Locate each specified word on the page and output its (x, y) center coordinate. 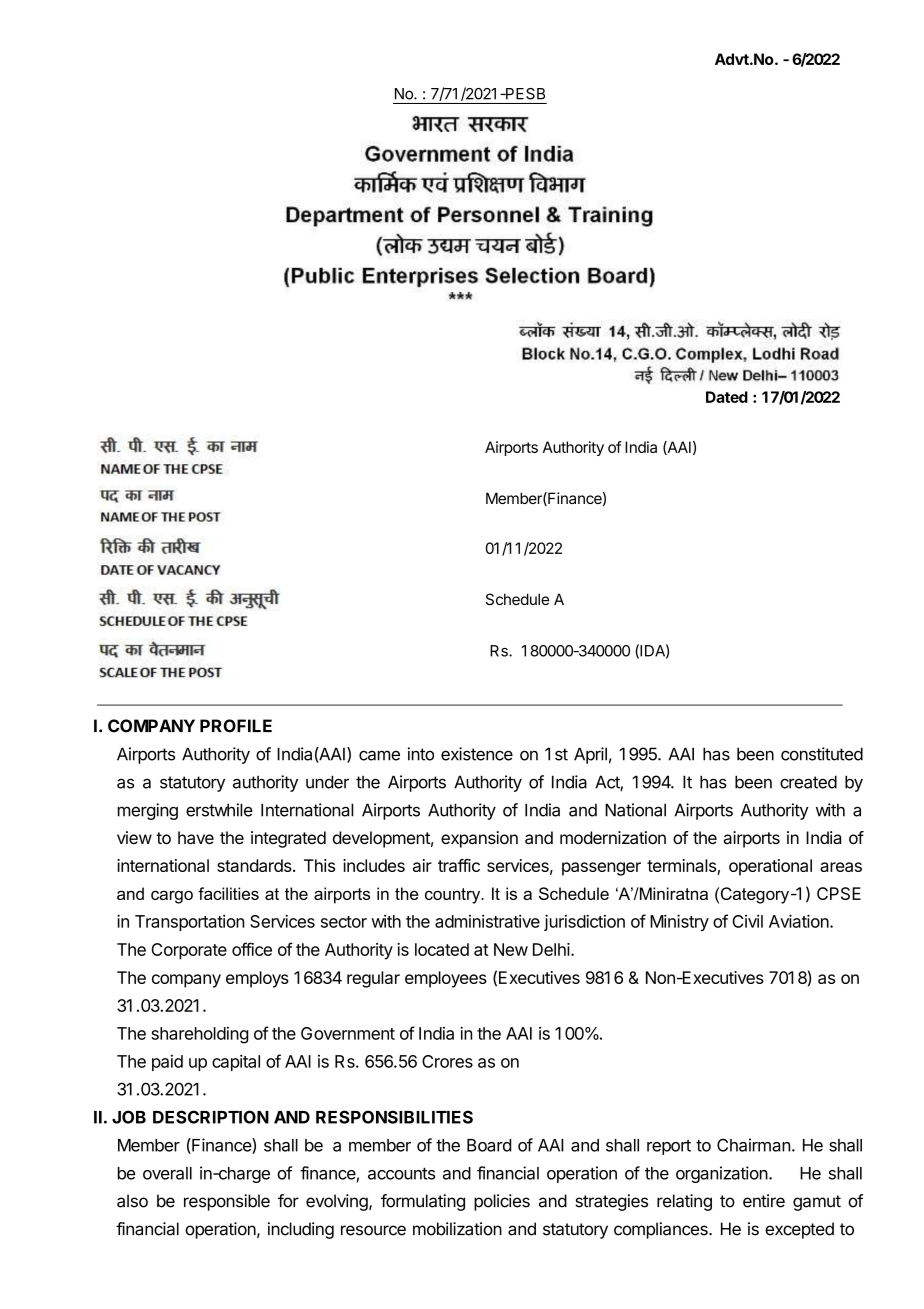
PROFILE (236, 726)
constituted (822, 754)
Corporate (189, 951)
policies (502, 1202)
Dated (727, 397)
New (511, 949)
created (808, 782)
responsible (227, 1202)
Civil (747, 921)
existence (477, 754)
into (421, 754)
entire (764, 1201)
